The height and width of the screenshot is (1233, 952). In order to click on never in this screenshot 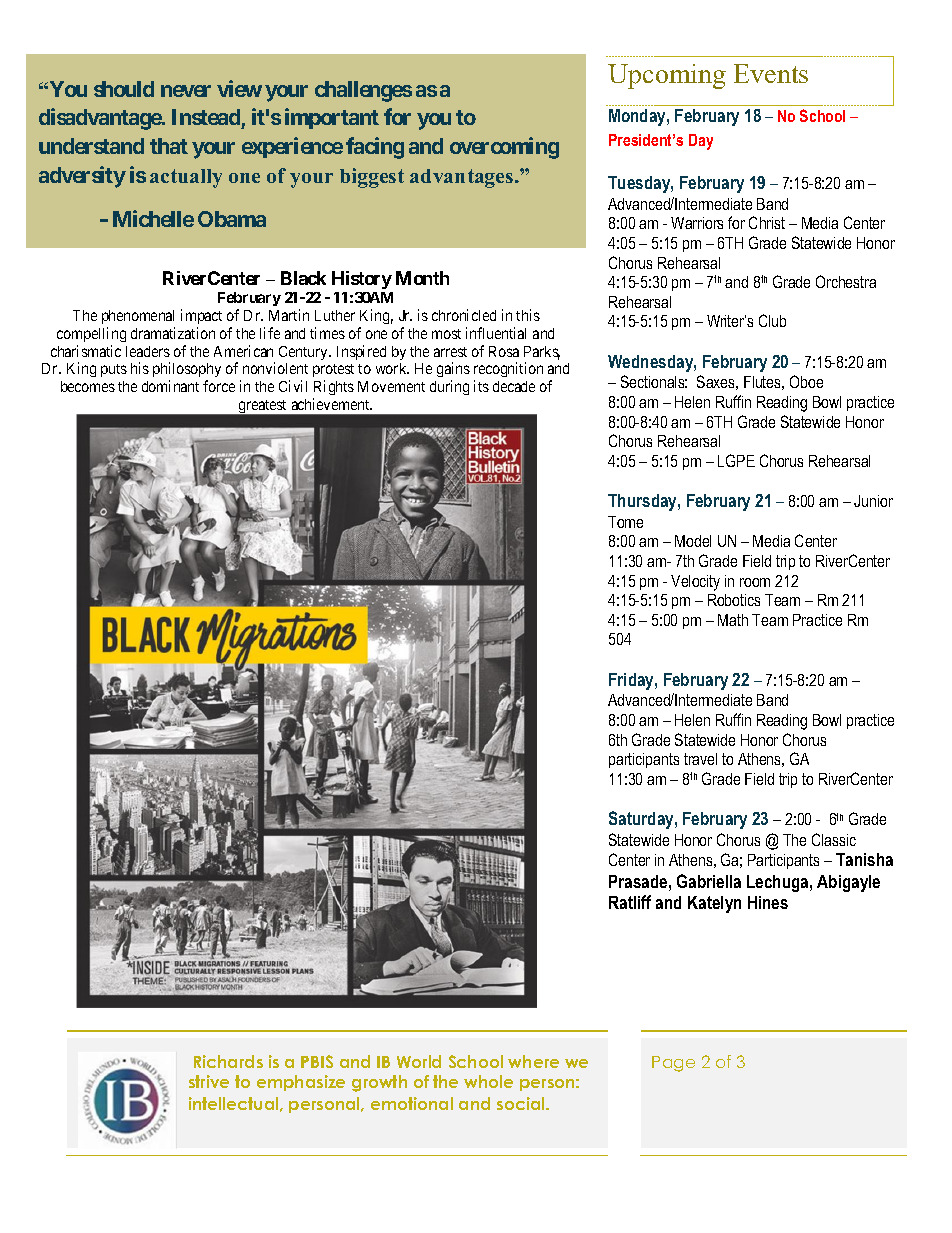, I will do `click(186, 91)`.
